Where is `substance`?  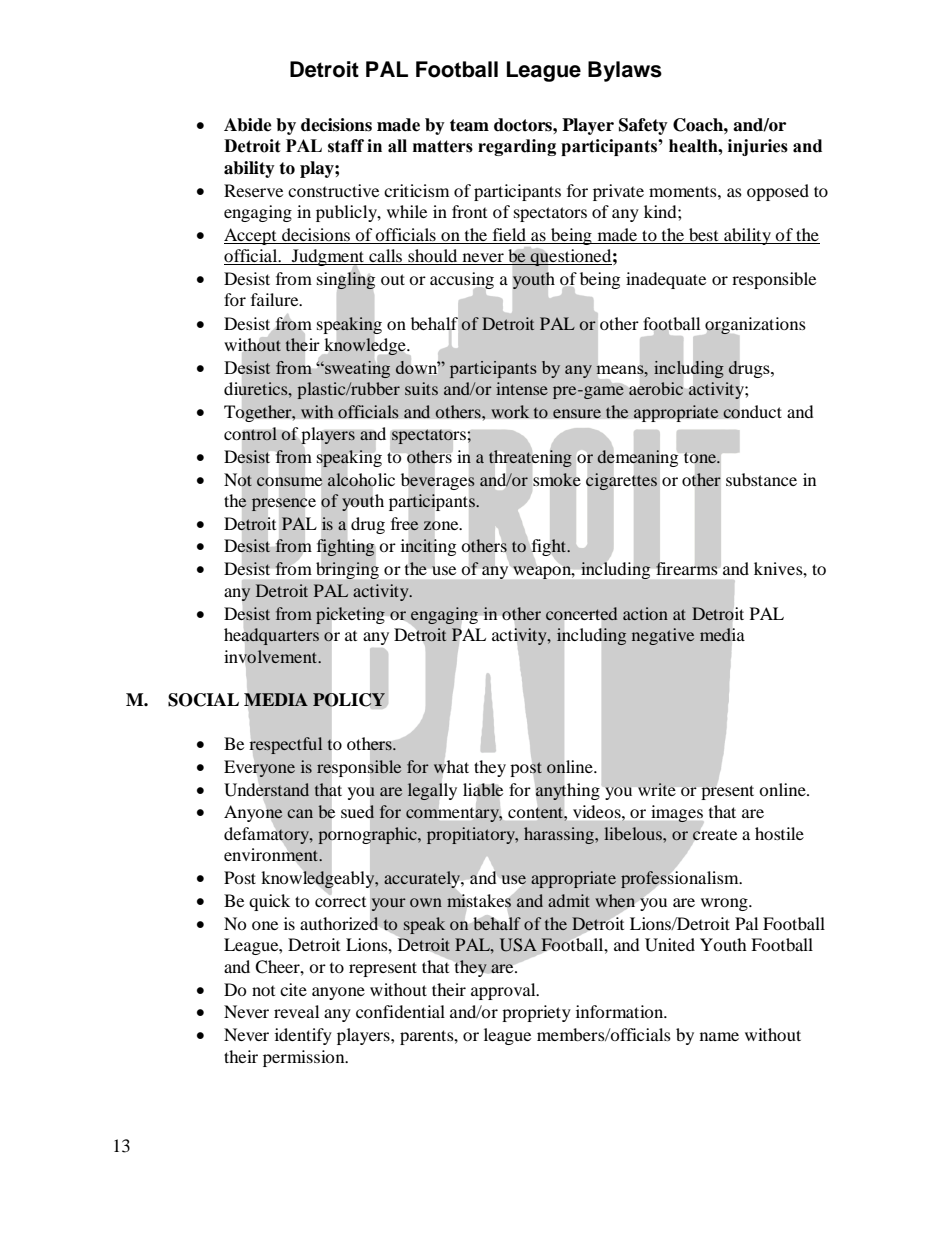 substance is located at coordinates (761, 479).
